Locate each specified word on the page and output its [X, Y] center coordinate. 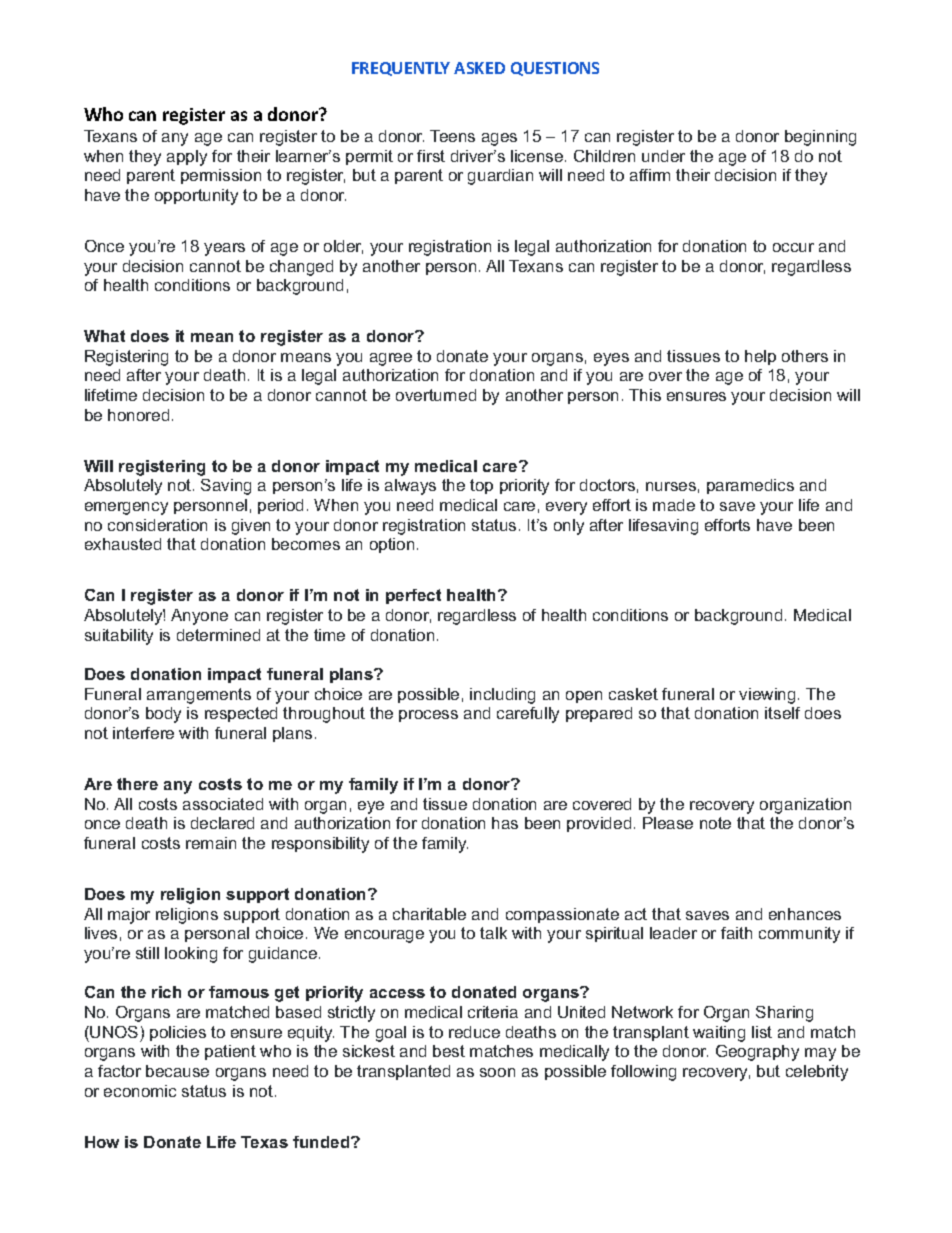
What [104, 336]
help [760, 357]
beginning [820, 138]
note [715, 823]
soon [497, 1072]
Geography [757, 1053]
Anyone [199, 617]
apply [187, 158]
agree [391, 359]
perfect [413, 596]
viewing [767, 696]
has [505, 823]
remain [211, 843]
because [177, 1071]
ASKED [479, 68]
